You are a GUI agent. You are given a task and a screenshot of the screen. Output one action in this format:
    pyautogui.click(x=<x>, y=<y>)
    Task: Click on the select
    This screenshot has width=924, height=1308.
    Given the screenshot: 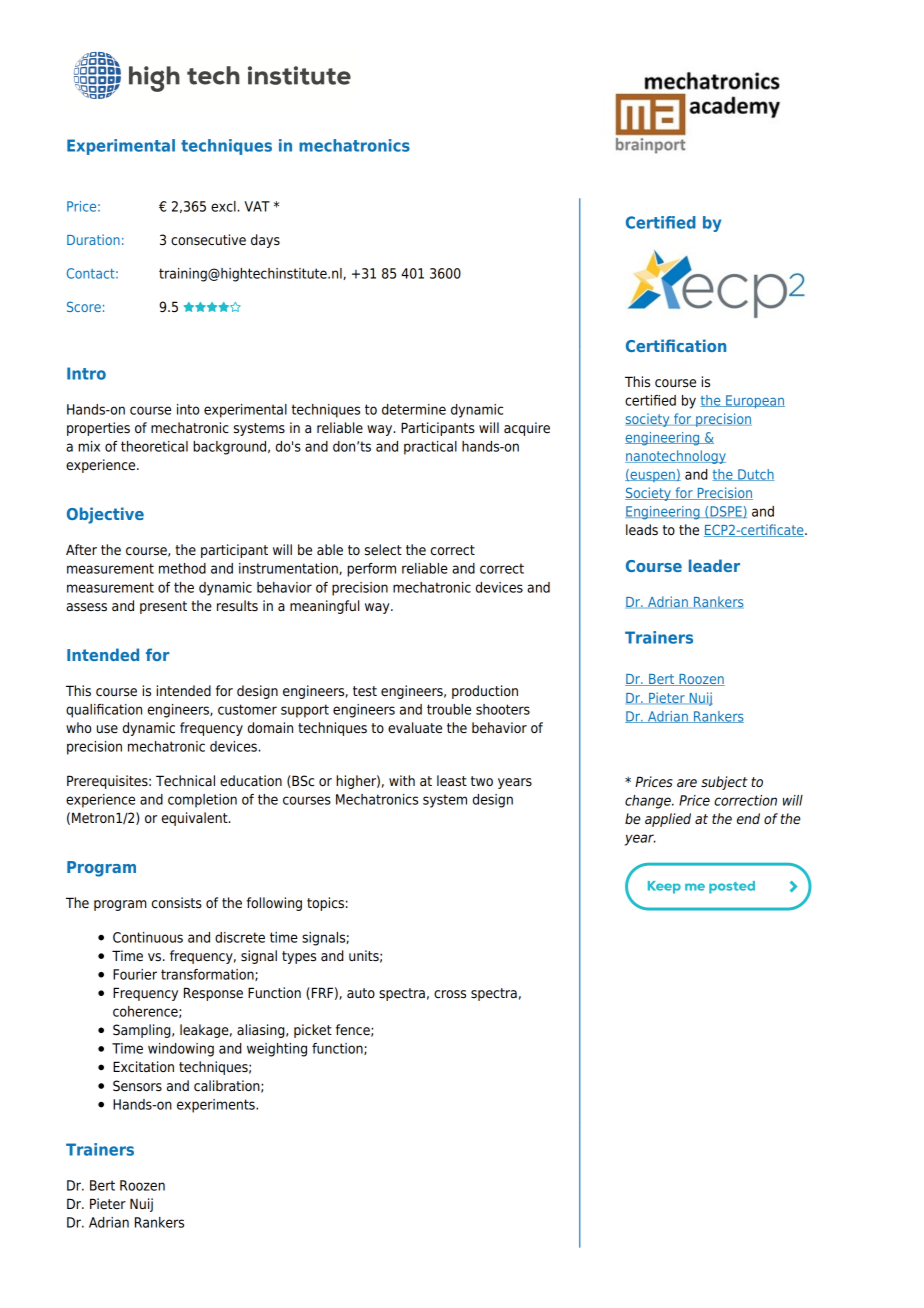 What is the action you would take?
    pyautogui.click(x=383, y=550)
